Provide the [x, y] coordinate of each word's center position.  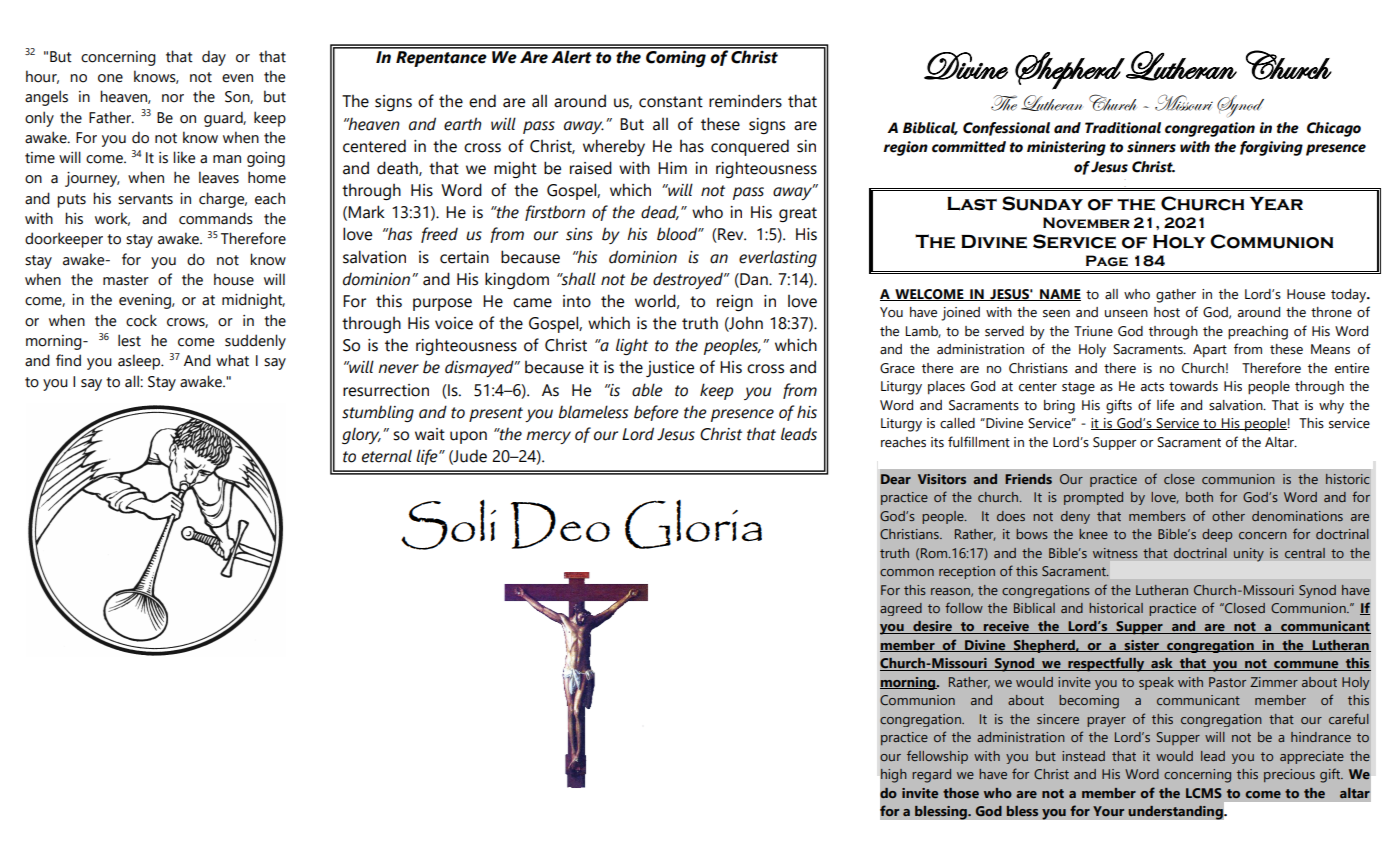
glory [361, 436]
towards [1193, 386]
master [126, 280]
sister [1142, 646]
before [656, 413]
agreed [901, 609]
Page [1107, 261]
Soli [448, 525]
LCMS [1204, 793]
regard [931, 776]
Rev [731, 235]
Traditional [1123, 128]
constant [671, 102]
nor [173, 98]
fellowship [937, 757]
